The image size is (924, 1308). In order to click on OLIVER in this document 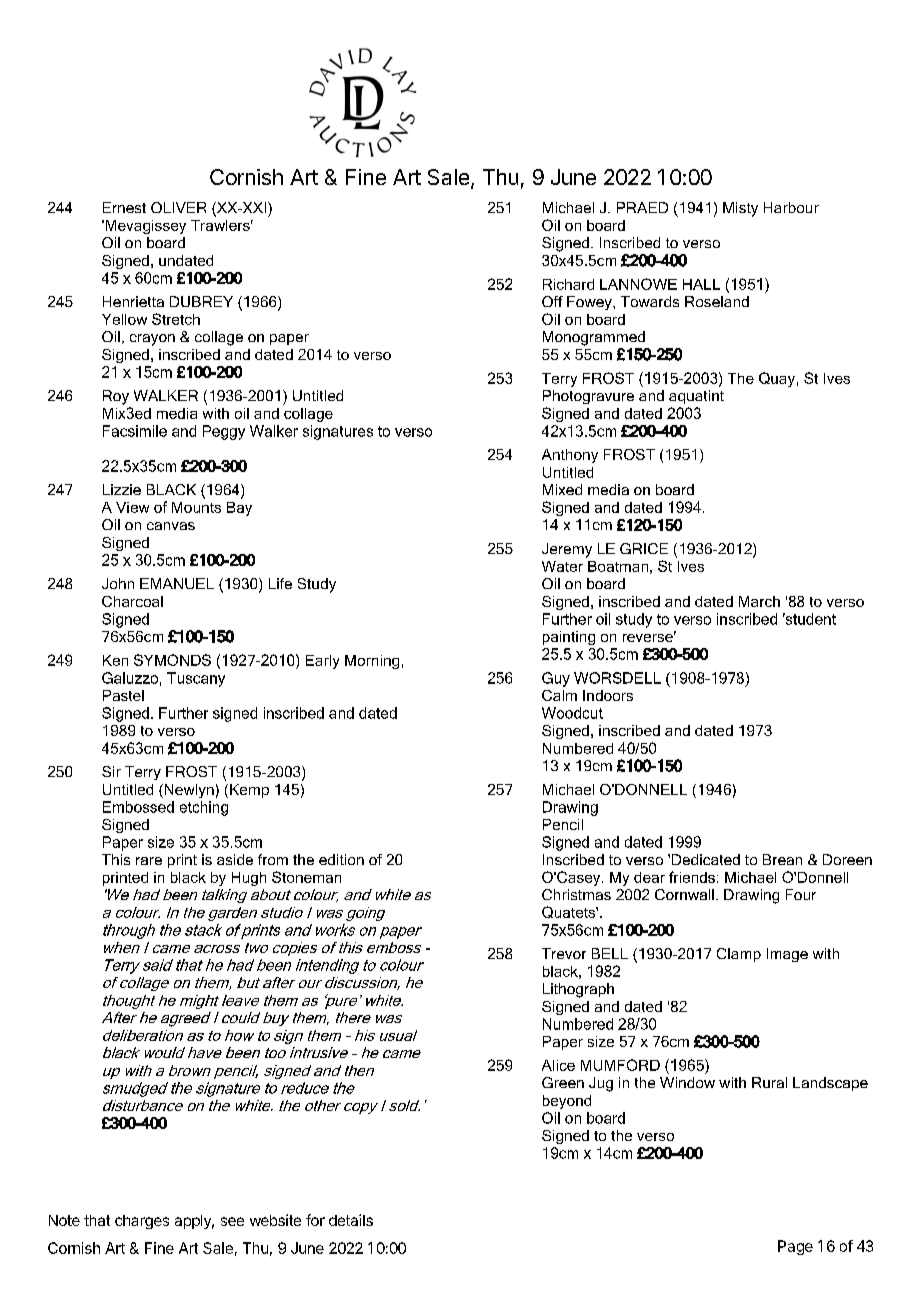, I will do `click(178, 207)`.
